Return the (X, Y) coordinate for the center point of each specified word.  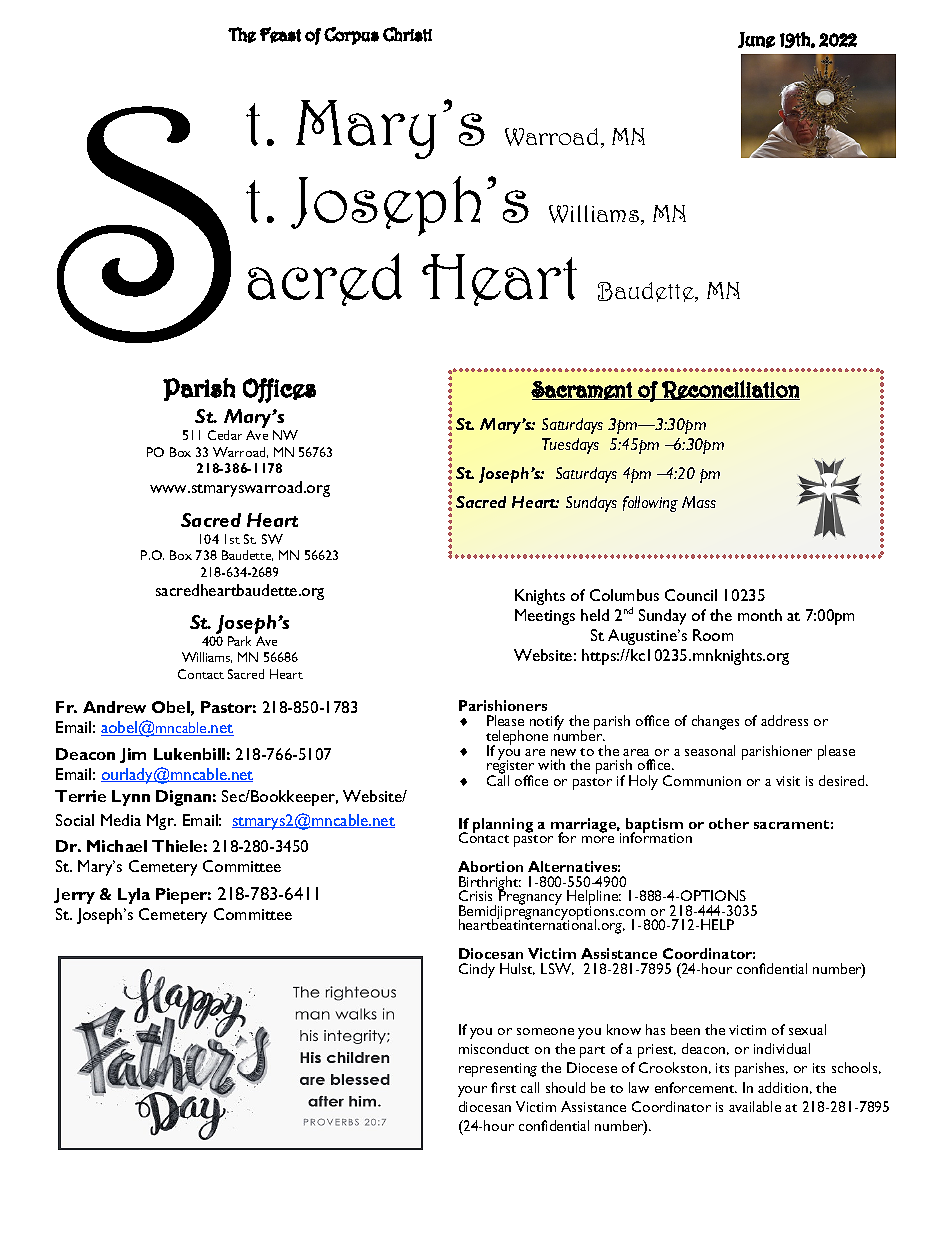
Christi (407, 34)
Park (239, 641)
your (472, 1091)
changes (715, 722)
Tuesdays (570, 446)
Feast (280, 35)
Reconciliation (730, 390)
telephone (517, 738)
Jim (133, 755)
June (756, 40)
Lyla (134, 896)
